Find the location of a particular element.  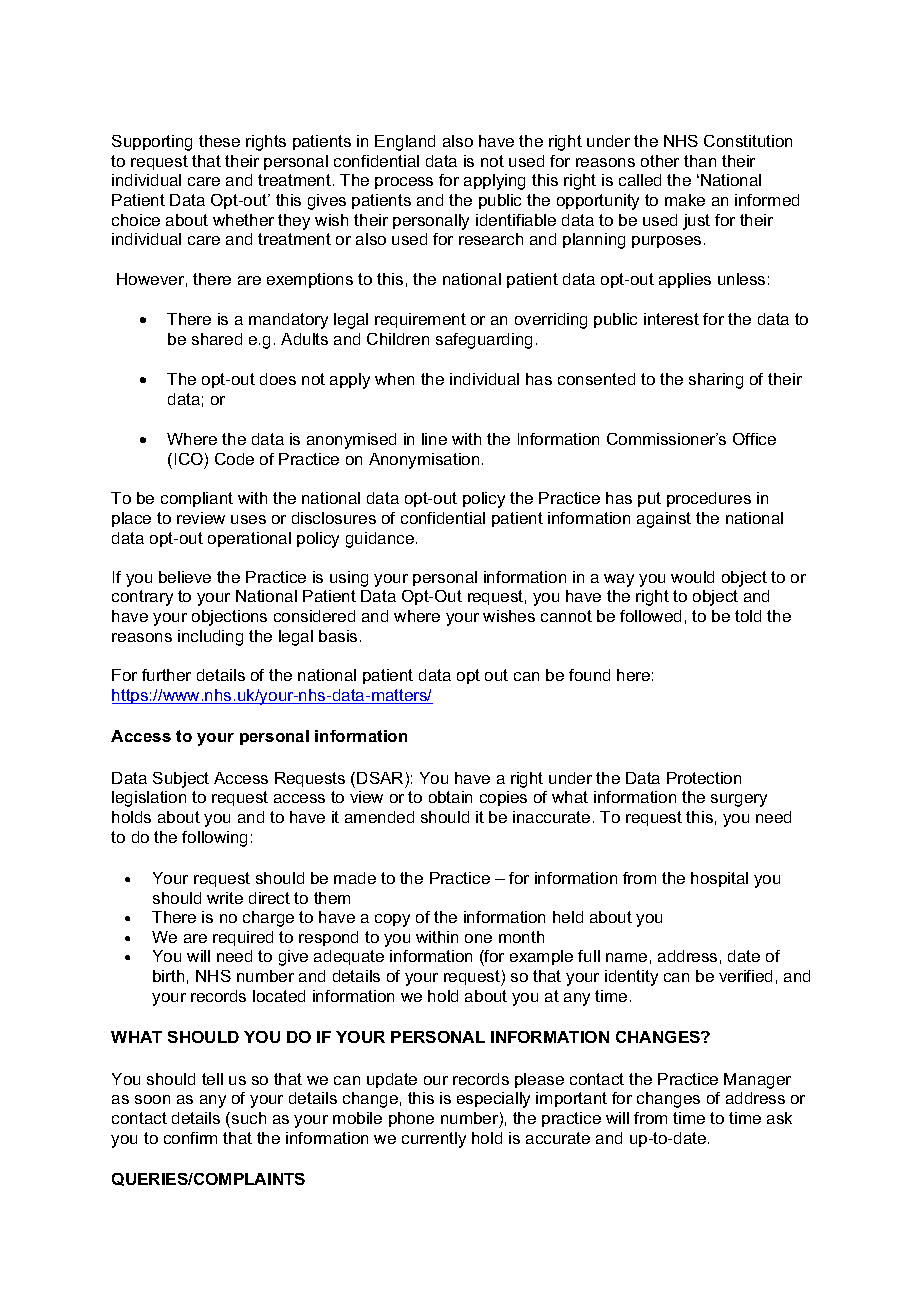

cannot is located at coordinates (566, 616).
